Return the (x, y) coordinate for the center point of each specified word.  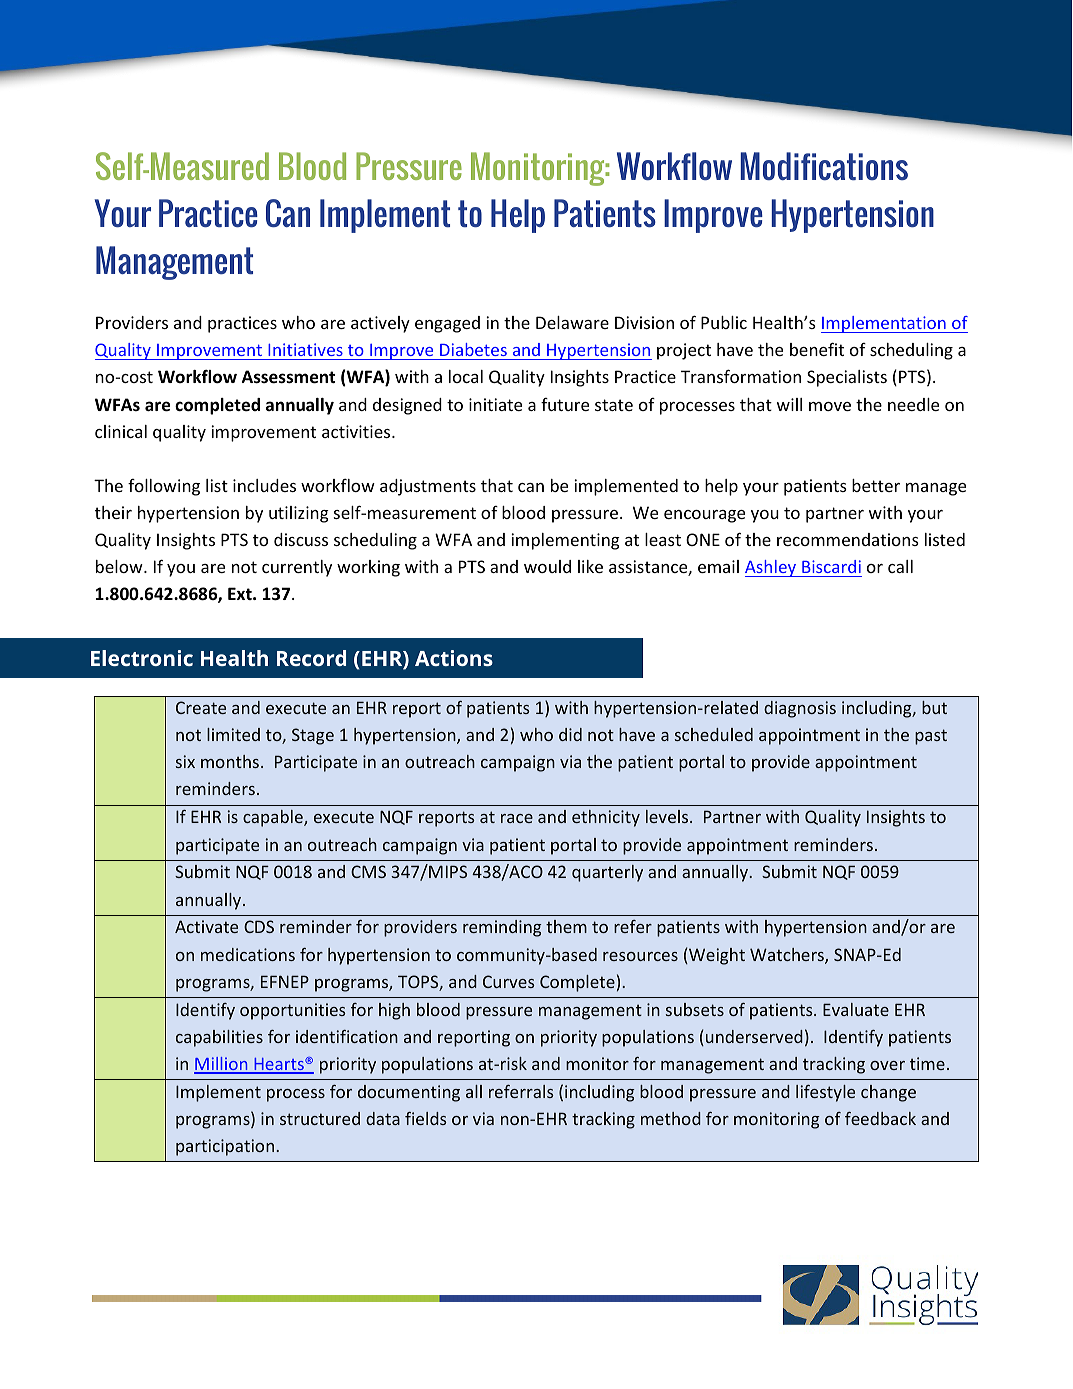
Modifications (824, 166)
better (876, 485)
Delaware (572, 322)
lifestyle (825, 1093)
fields (426, 1118)
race (517, 818)
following (164, 487)
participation (226, 1147)
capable (274, 818)
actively (380, 324)
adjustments (428, 487)
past (931, 737)
